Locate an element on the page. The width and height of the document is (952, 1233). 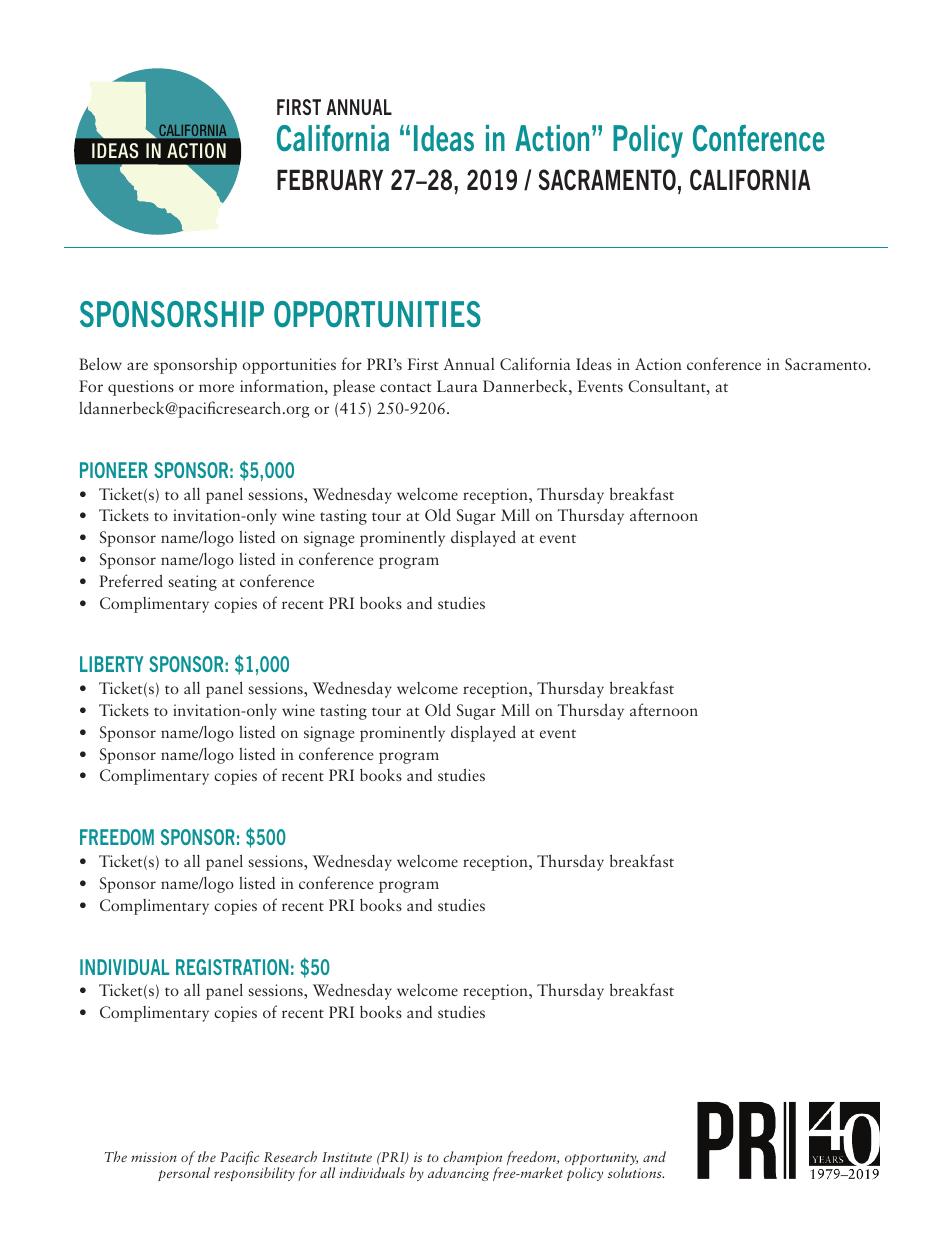
opportunity is located at coordinates (601, 1160).
